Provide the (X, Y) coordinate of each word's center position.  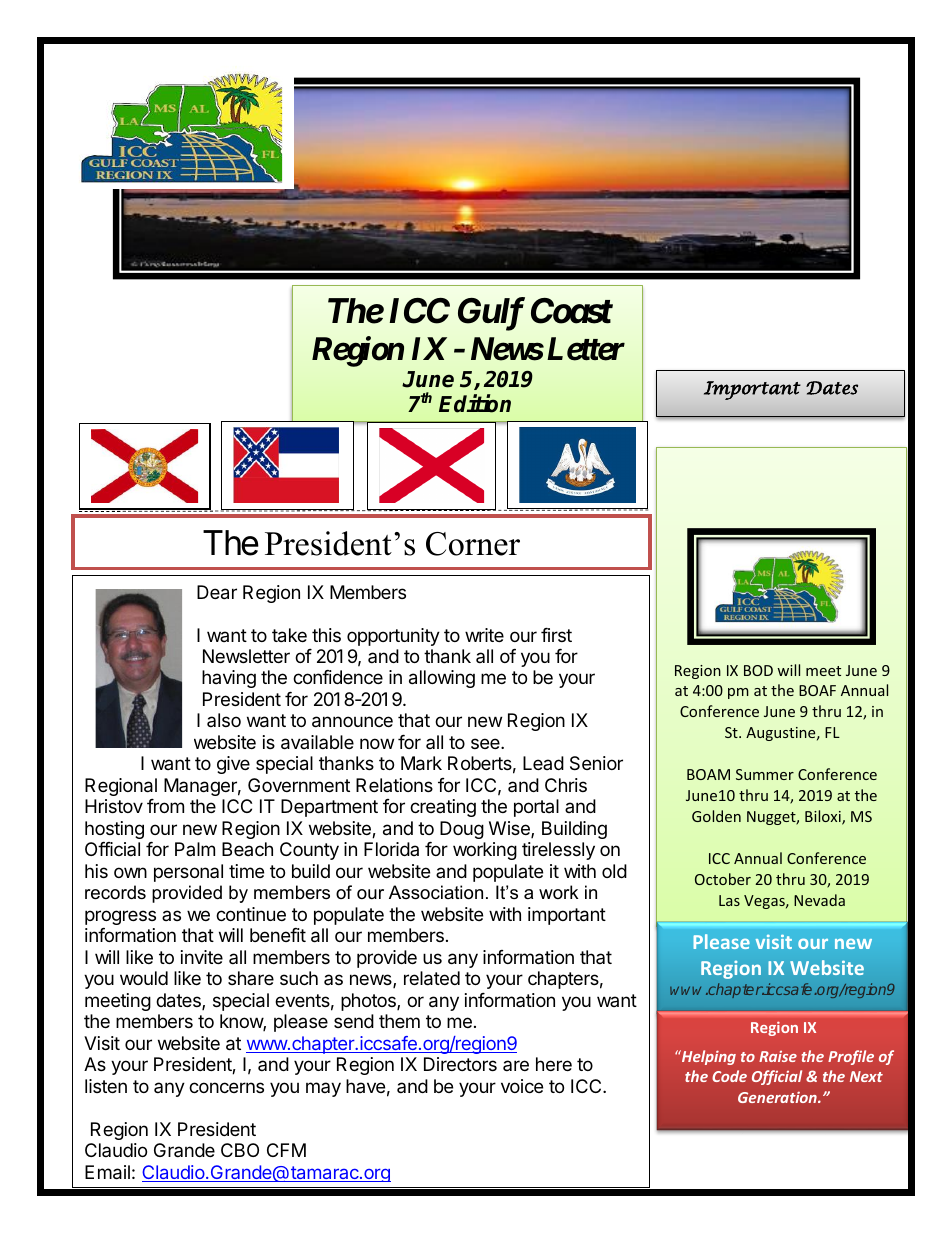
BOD (758, 670)
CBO (240, 1150)
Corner (473, 544)
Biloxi (824, 817)
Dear (217, 592)
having (229, 679)
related (432, 978)
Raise (778, 1056)
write (484, 635)
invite (202, 957)
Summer (765, 774)
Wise (510, 829)
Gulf (491, 314)
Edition (475, 403)
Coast (571, 311)
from (165, 806)
